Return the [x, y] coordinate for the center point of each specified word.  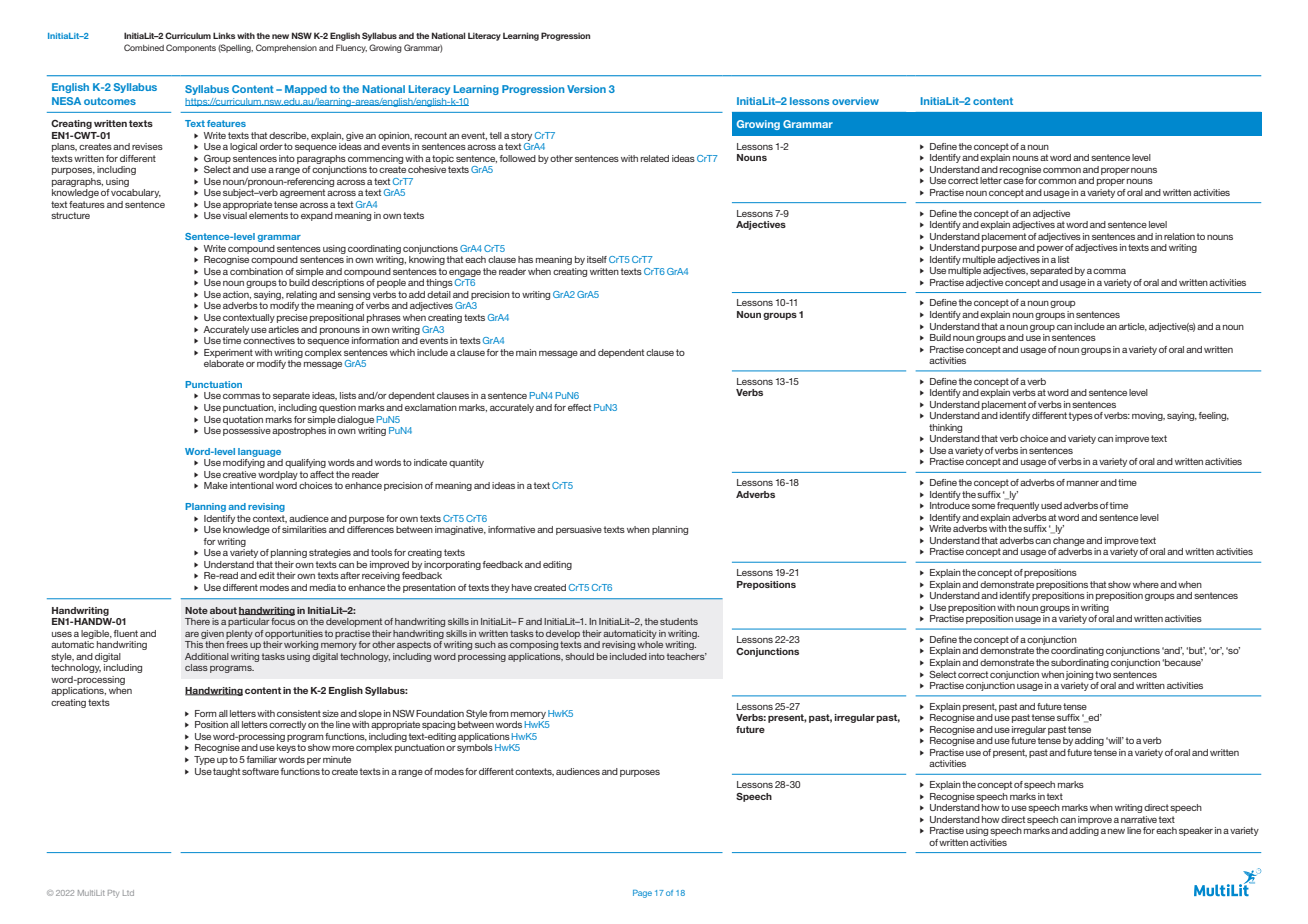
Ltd [128, 893]
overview [855, 101]
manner [1083, 483]
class [196, 667]
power [1050, 249]
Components [191, 48]
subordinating [1080, 663]
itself [597, 259]
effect [579, 407]
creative [239, 474]
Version [586, 89]
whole [650, 644]
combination [256, 271]
